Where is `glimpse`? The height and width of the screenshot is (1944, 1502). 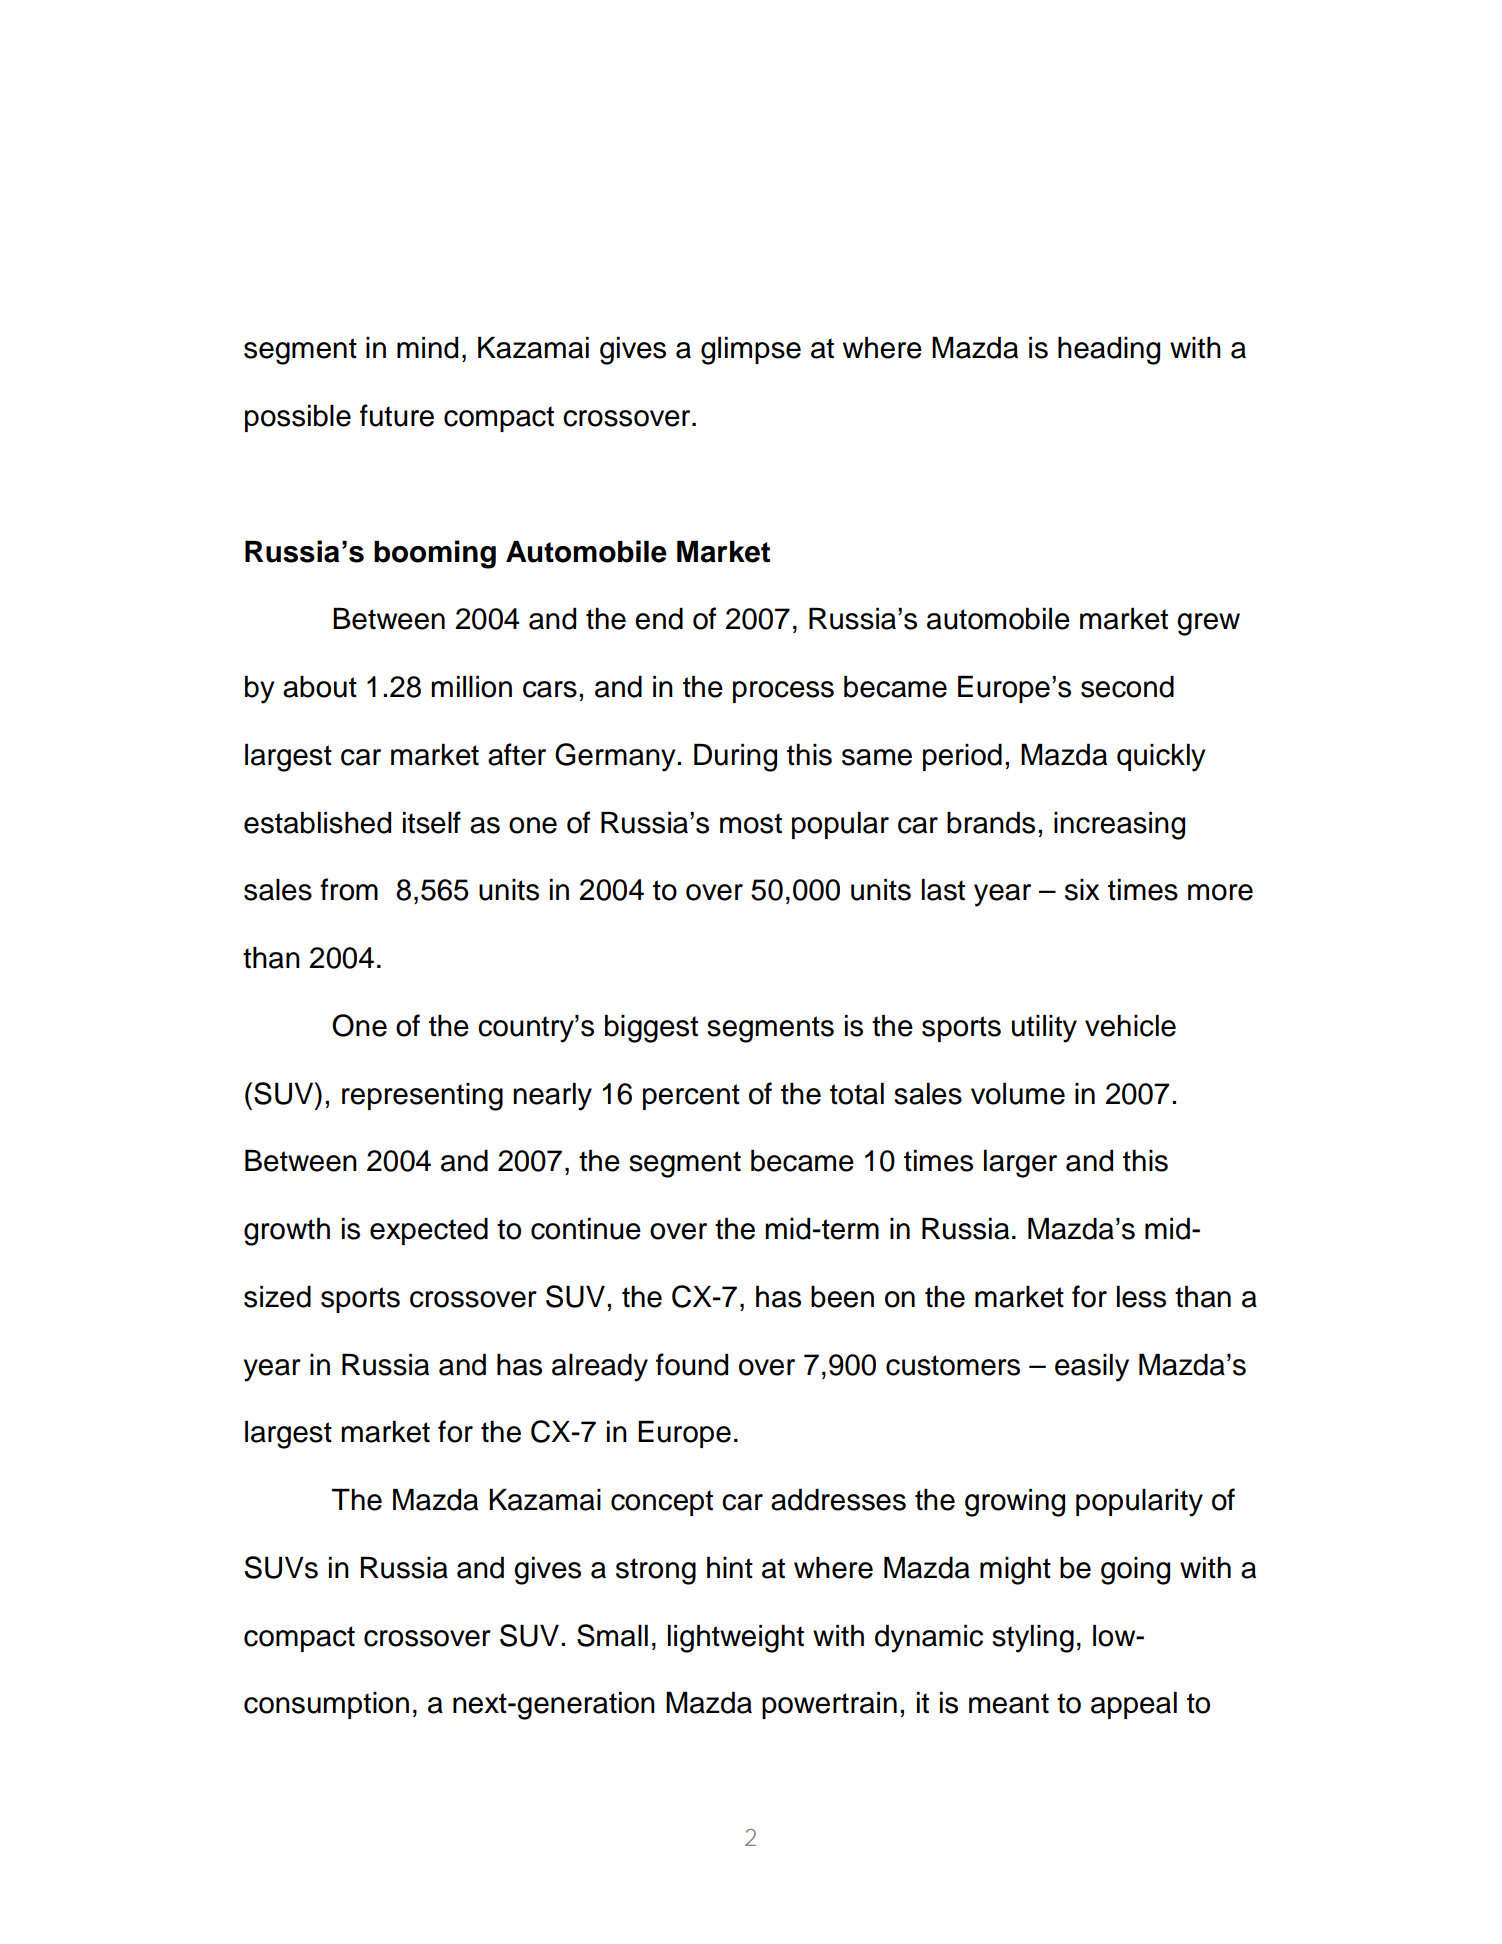 glimpse is located at coordinates (751, 351).
